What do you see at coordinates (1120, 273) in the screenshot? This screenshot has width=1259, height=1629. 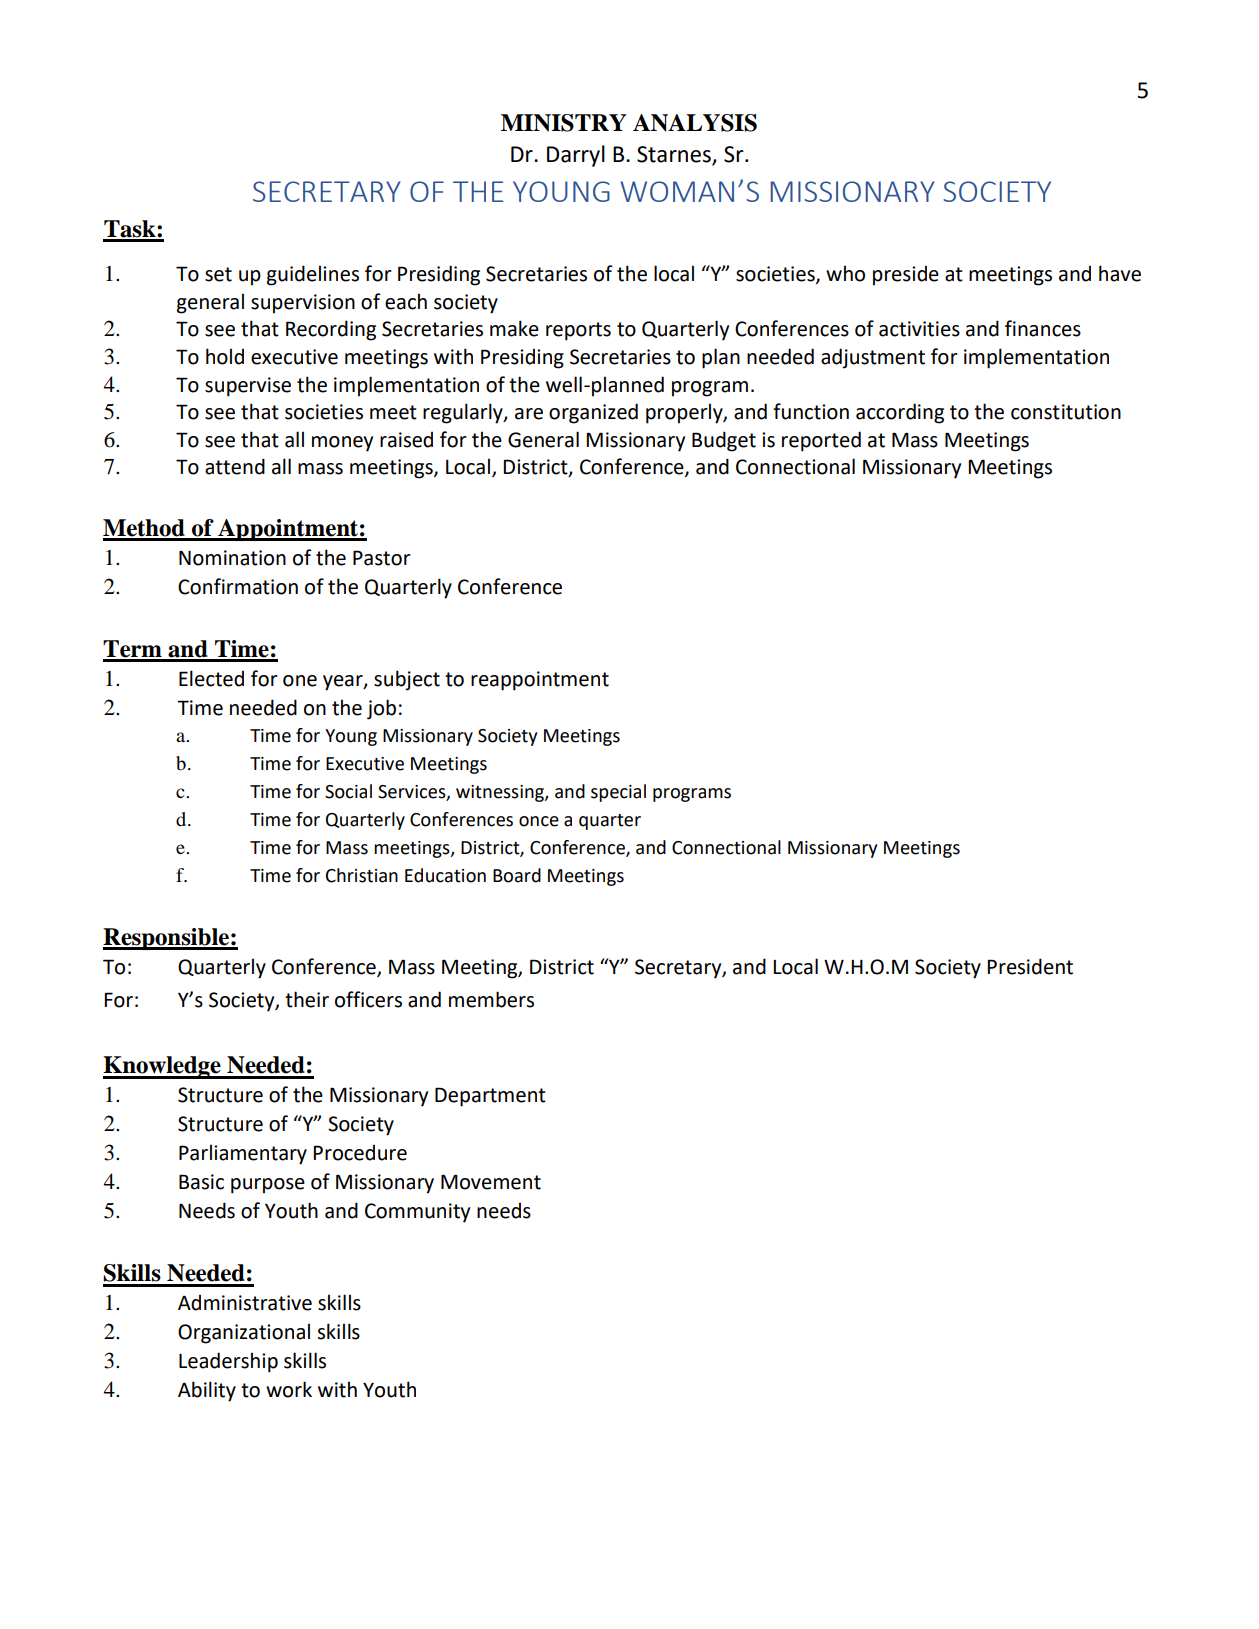 I see `have` at bounding box center [1120, 273].
